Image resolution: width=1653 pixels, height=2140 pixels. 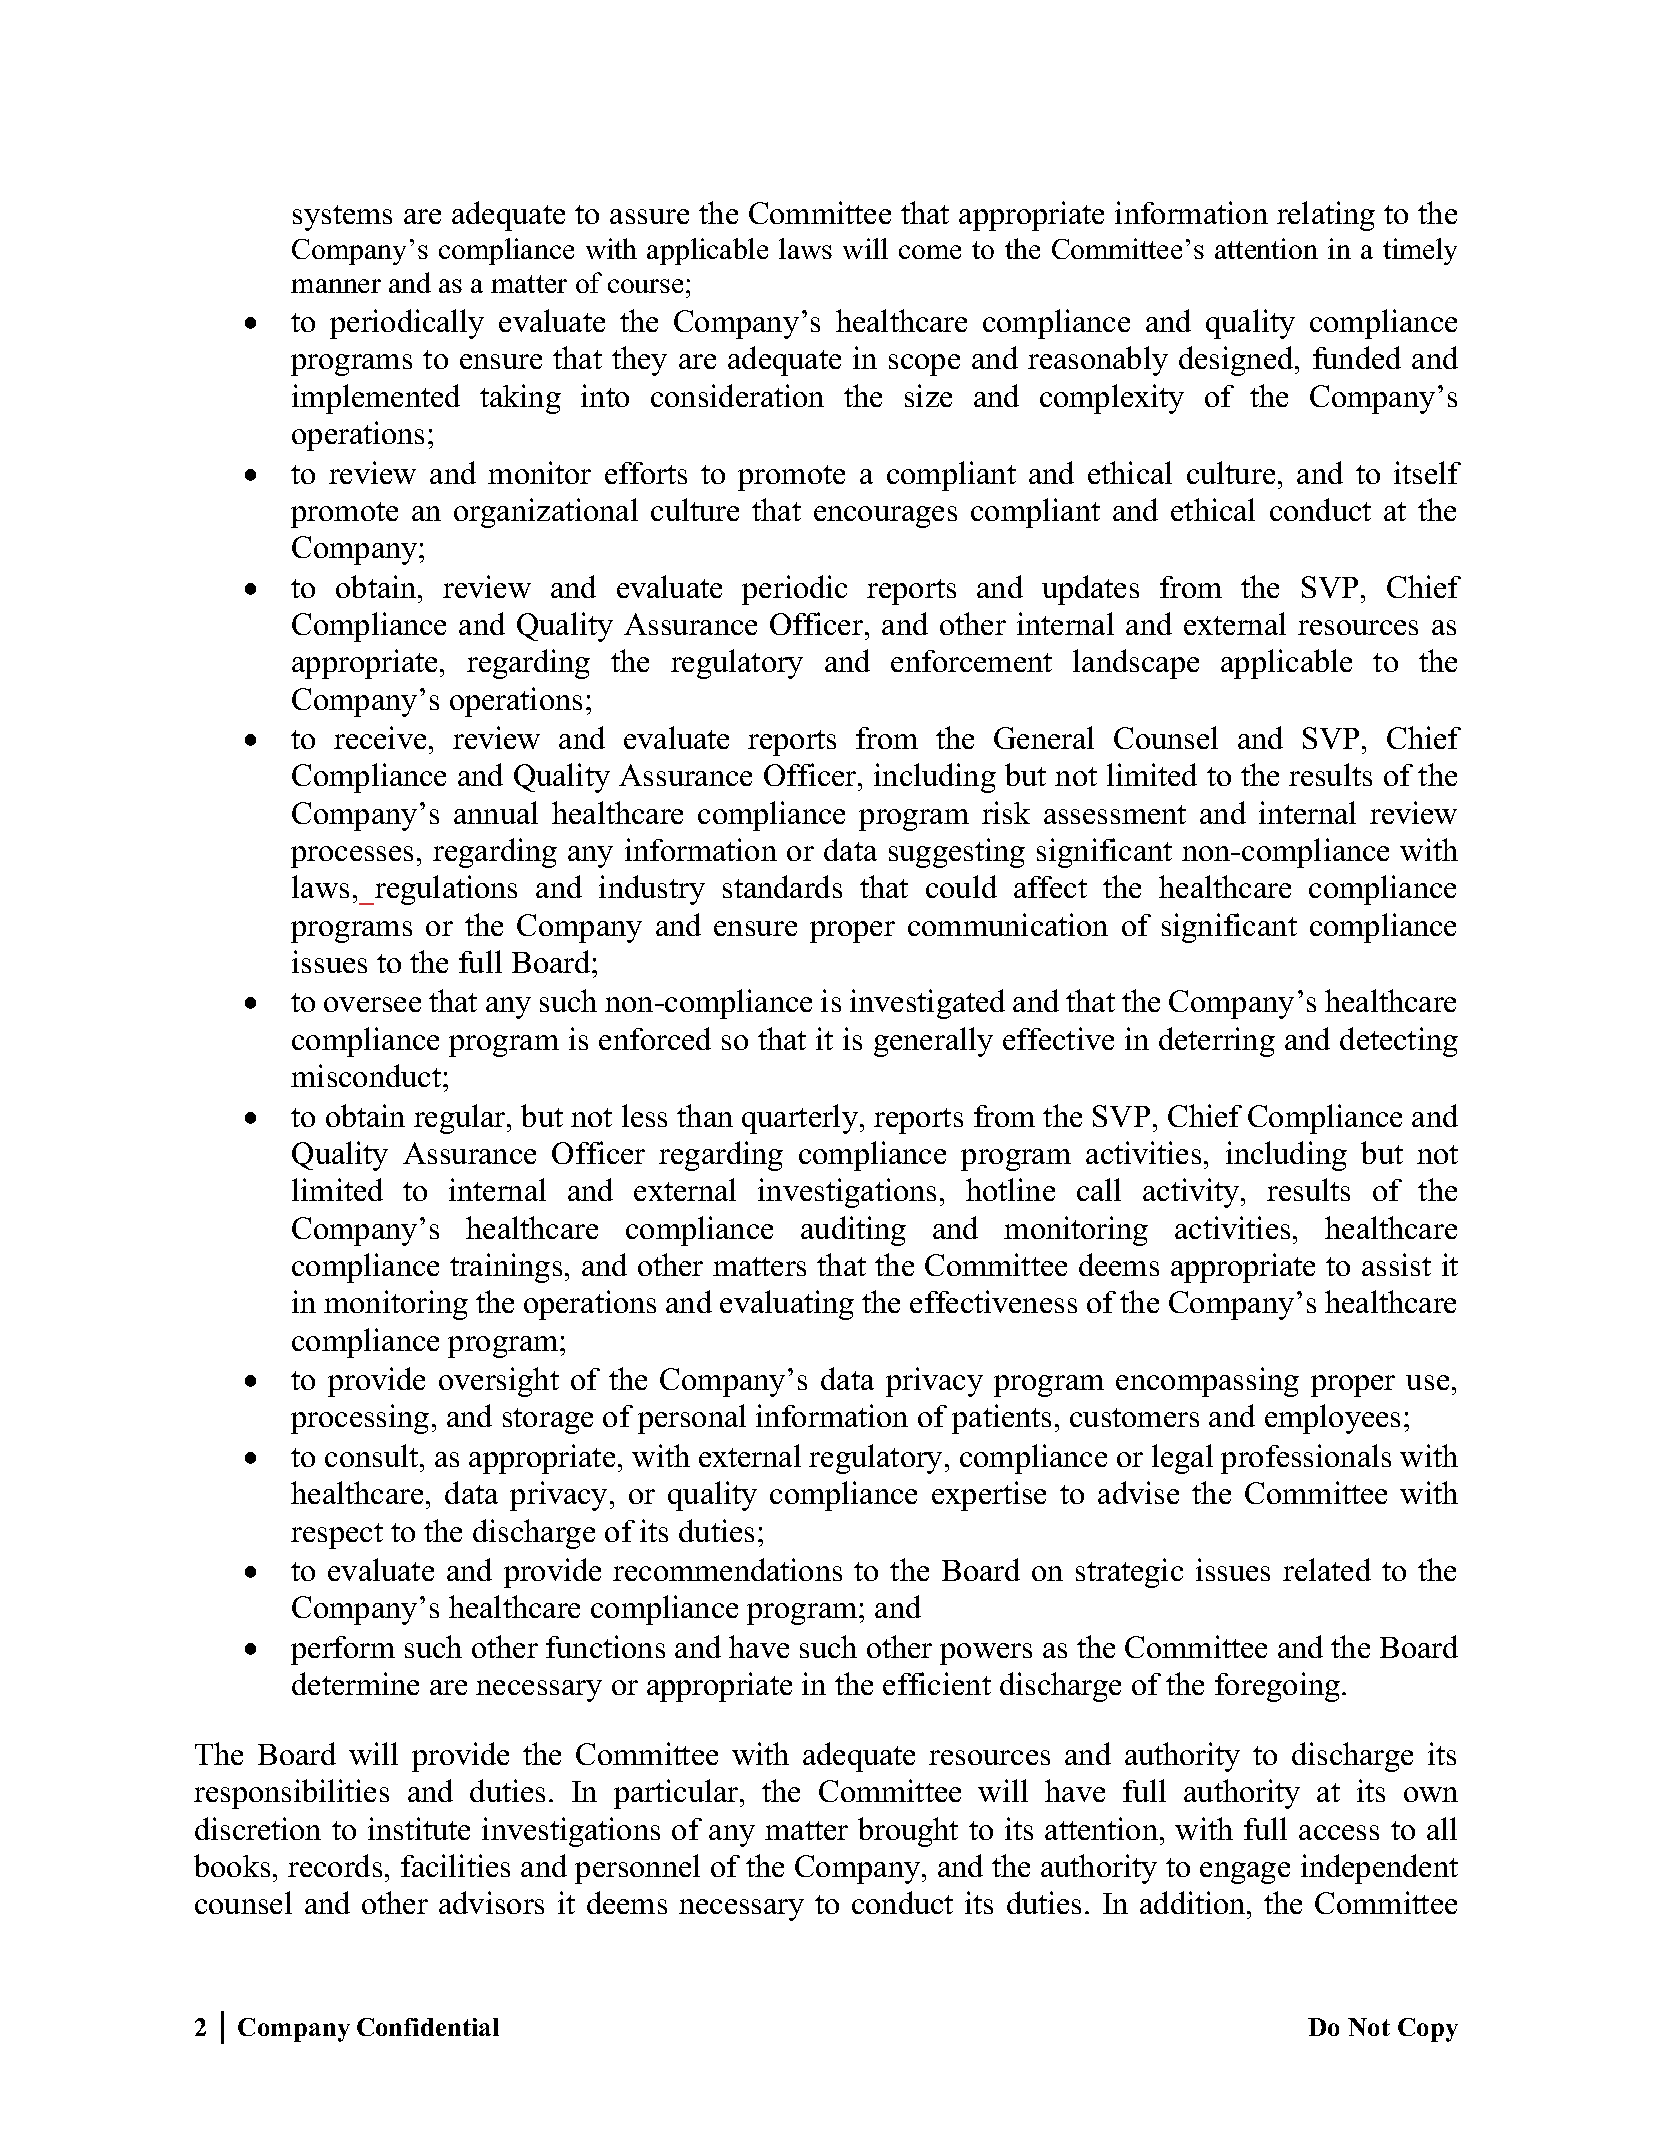 What do you see at coordinates (380, 737) in the document?
I see `receive` at bounding box center [380, 737].
